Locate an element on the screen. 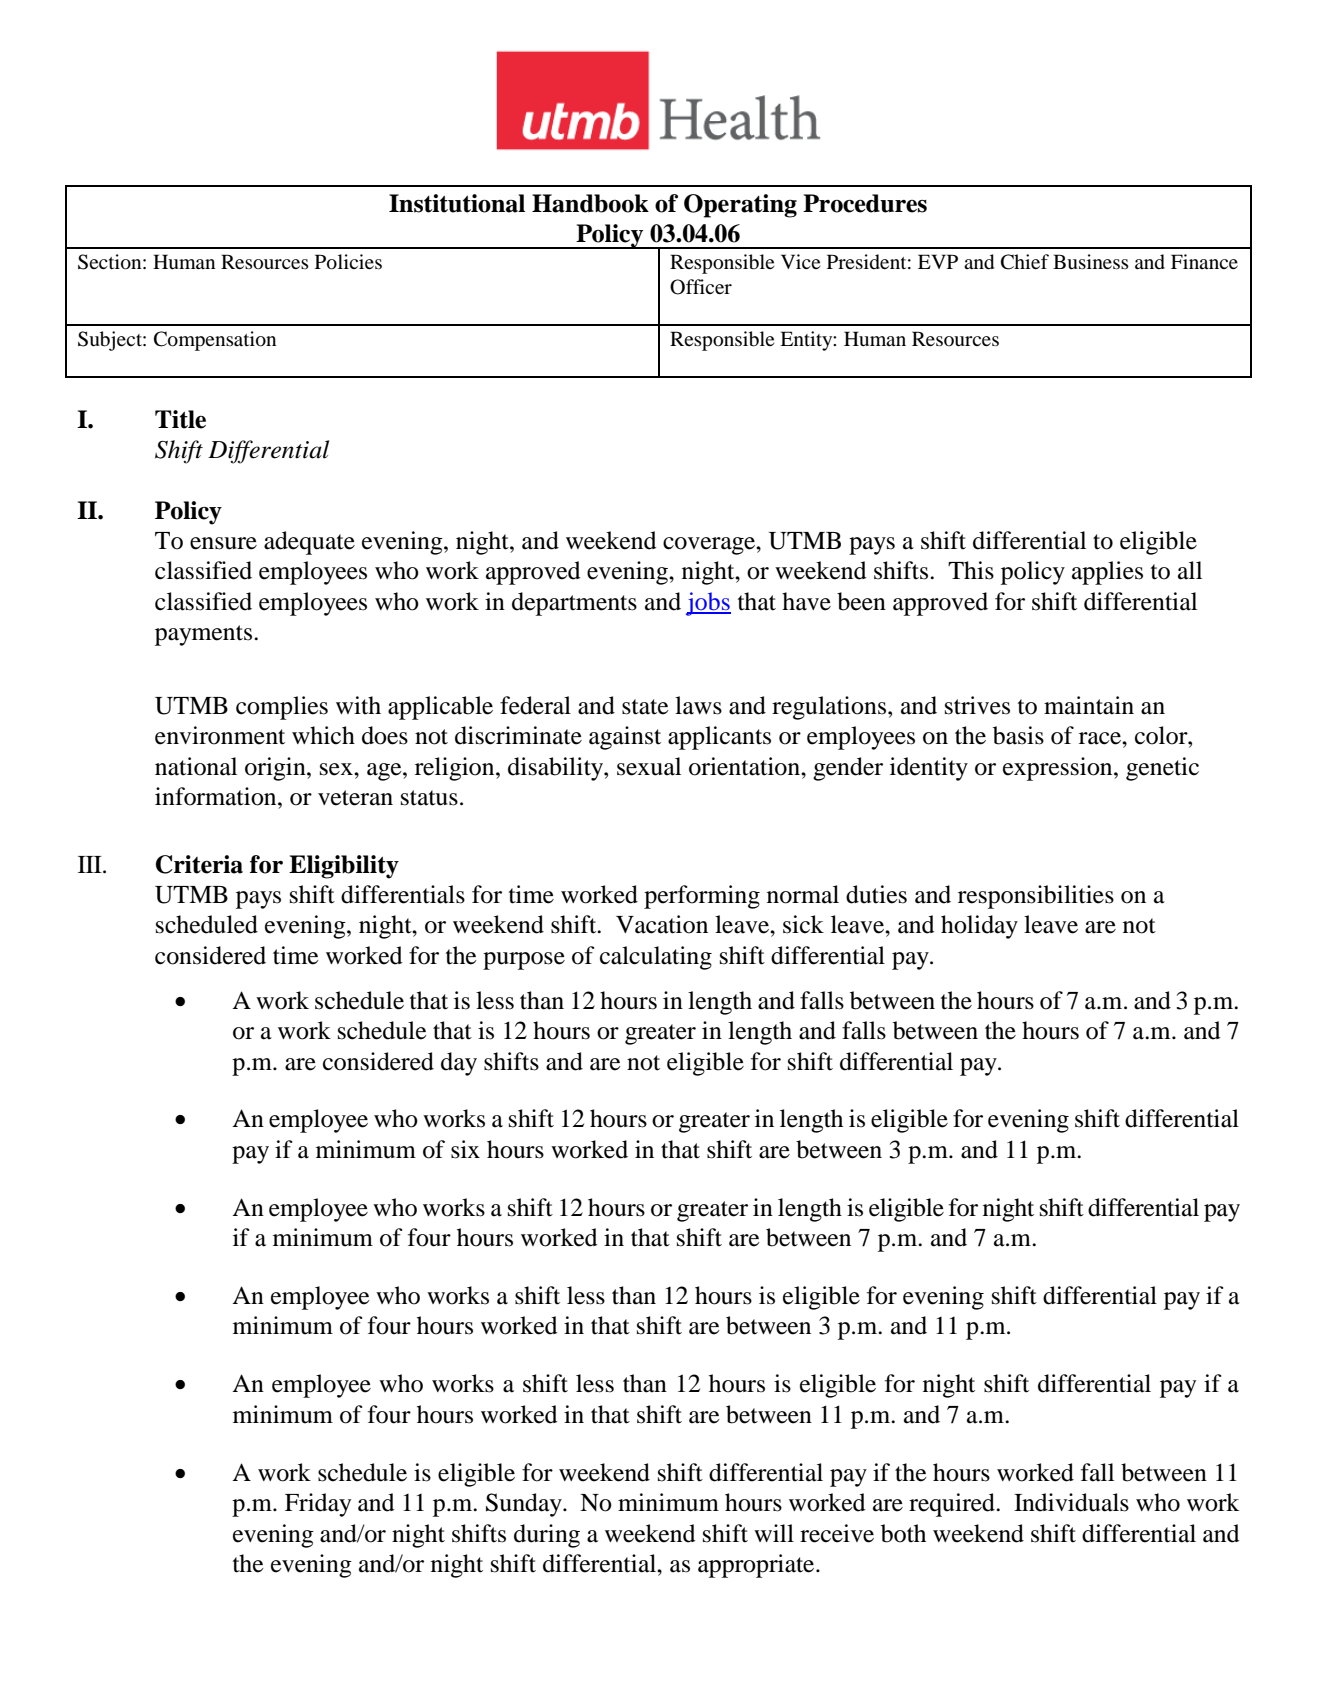 This screenshot has width=1317, height=1704. maintain is located at coordinates (1089, 705).
